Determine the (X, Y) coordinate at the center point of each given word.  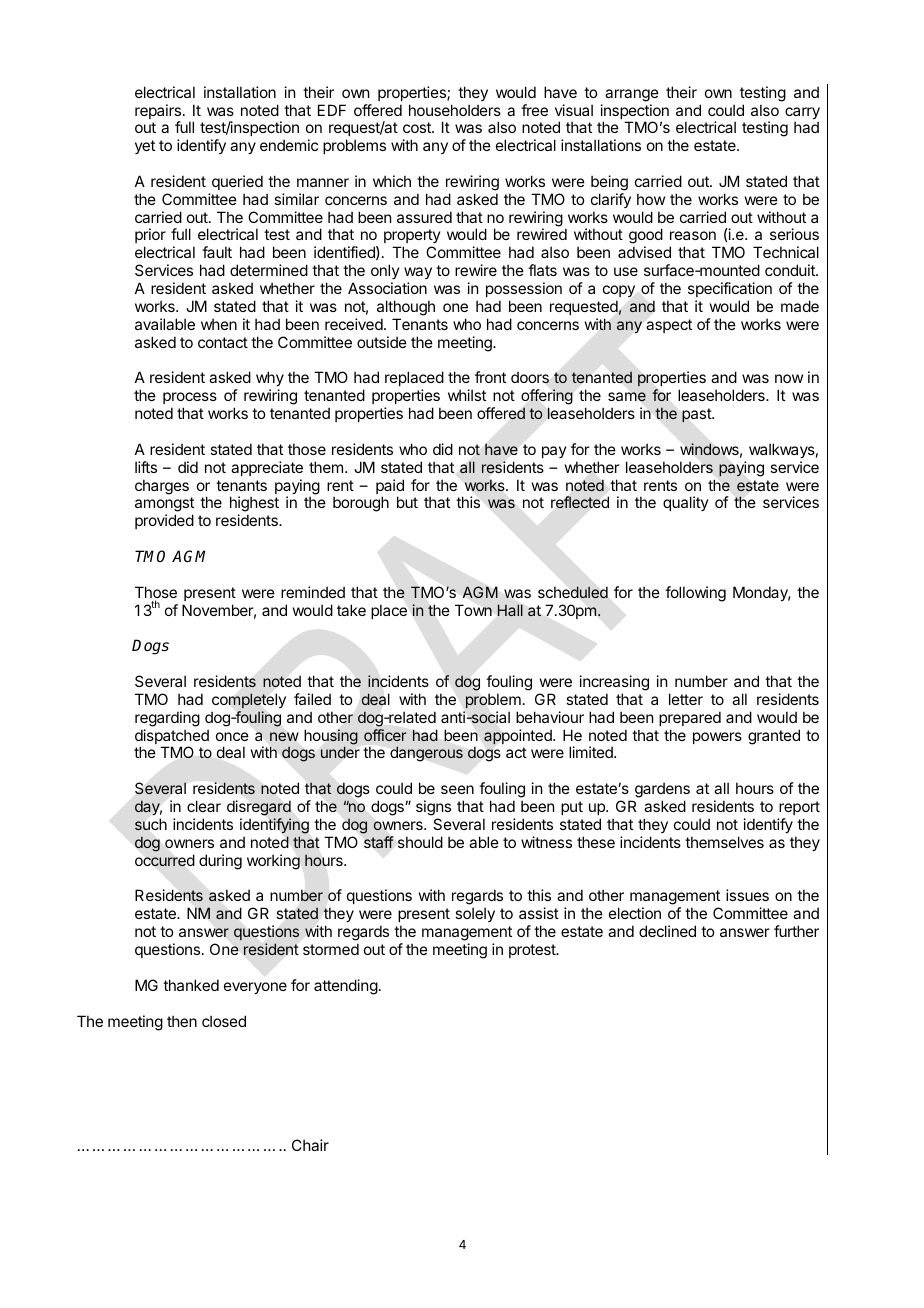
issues (747, 895)
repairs (158, 113)
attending (346, 987)
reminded (313, 592)
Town (473, 610)
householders (455, 110)
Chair (310, 1145)
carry (802, 114)
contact (223, 342)
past (697, 415)
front (490, 377)
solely (475, 914)
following (695, 594)
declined (667, 931)
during (220, 862)
